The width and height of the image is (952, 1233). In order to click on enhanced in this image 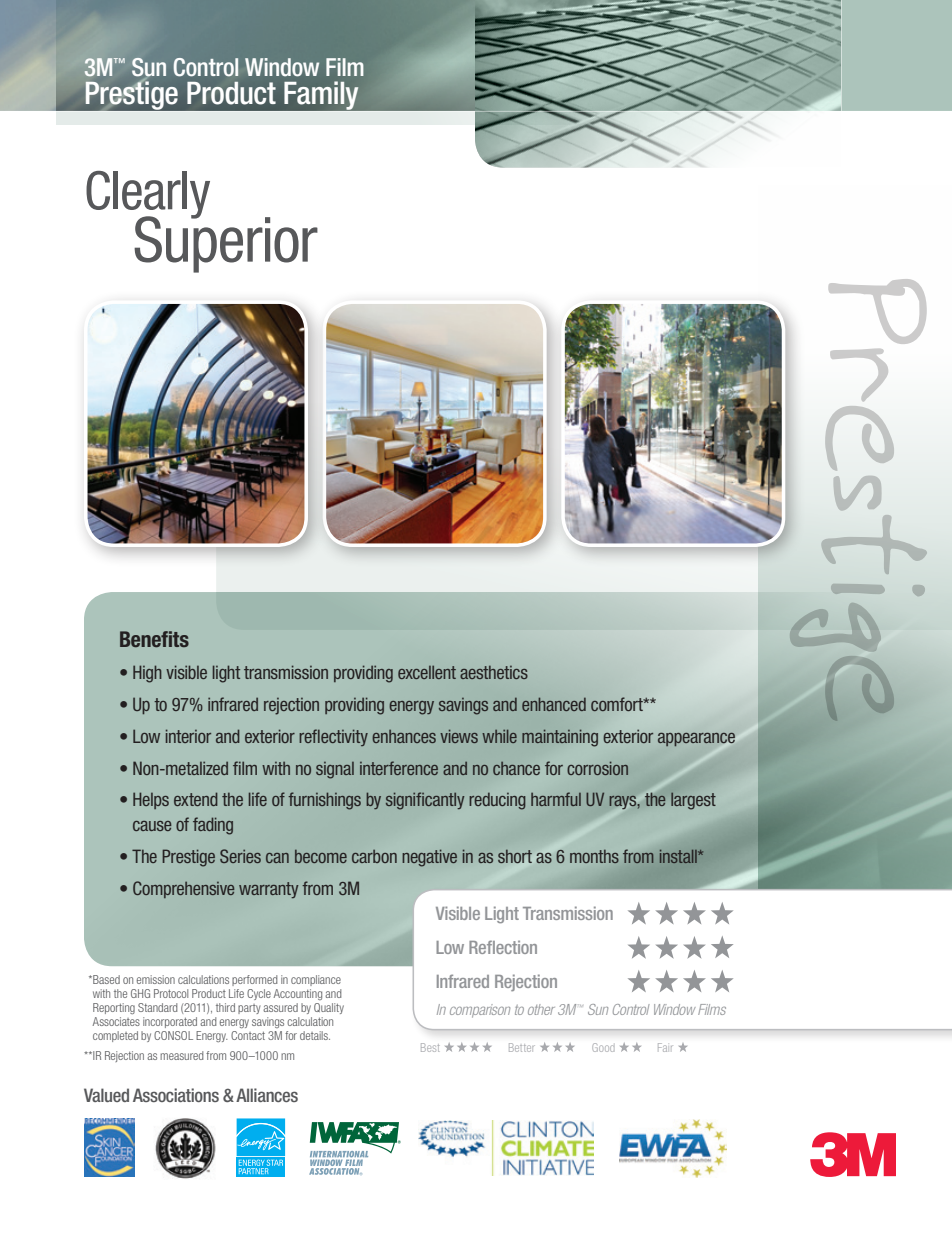, I will do `click(554, 704)`.
